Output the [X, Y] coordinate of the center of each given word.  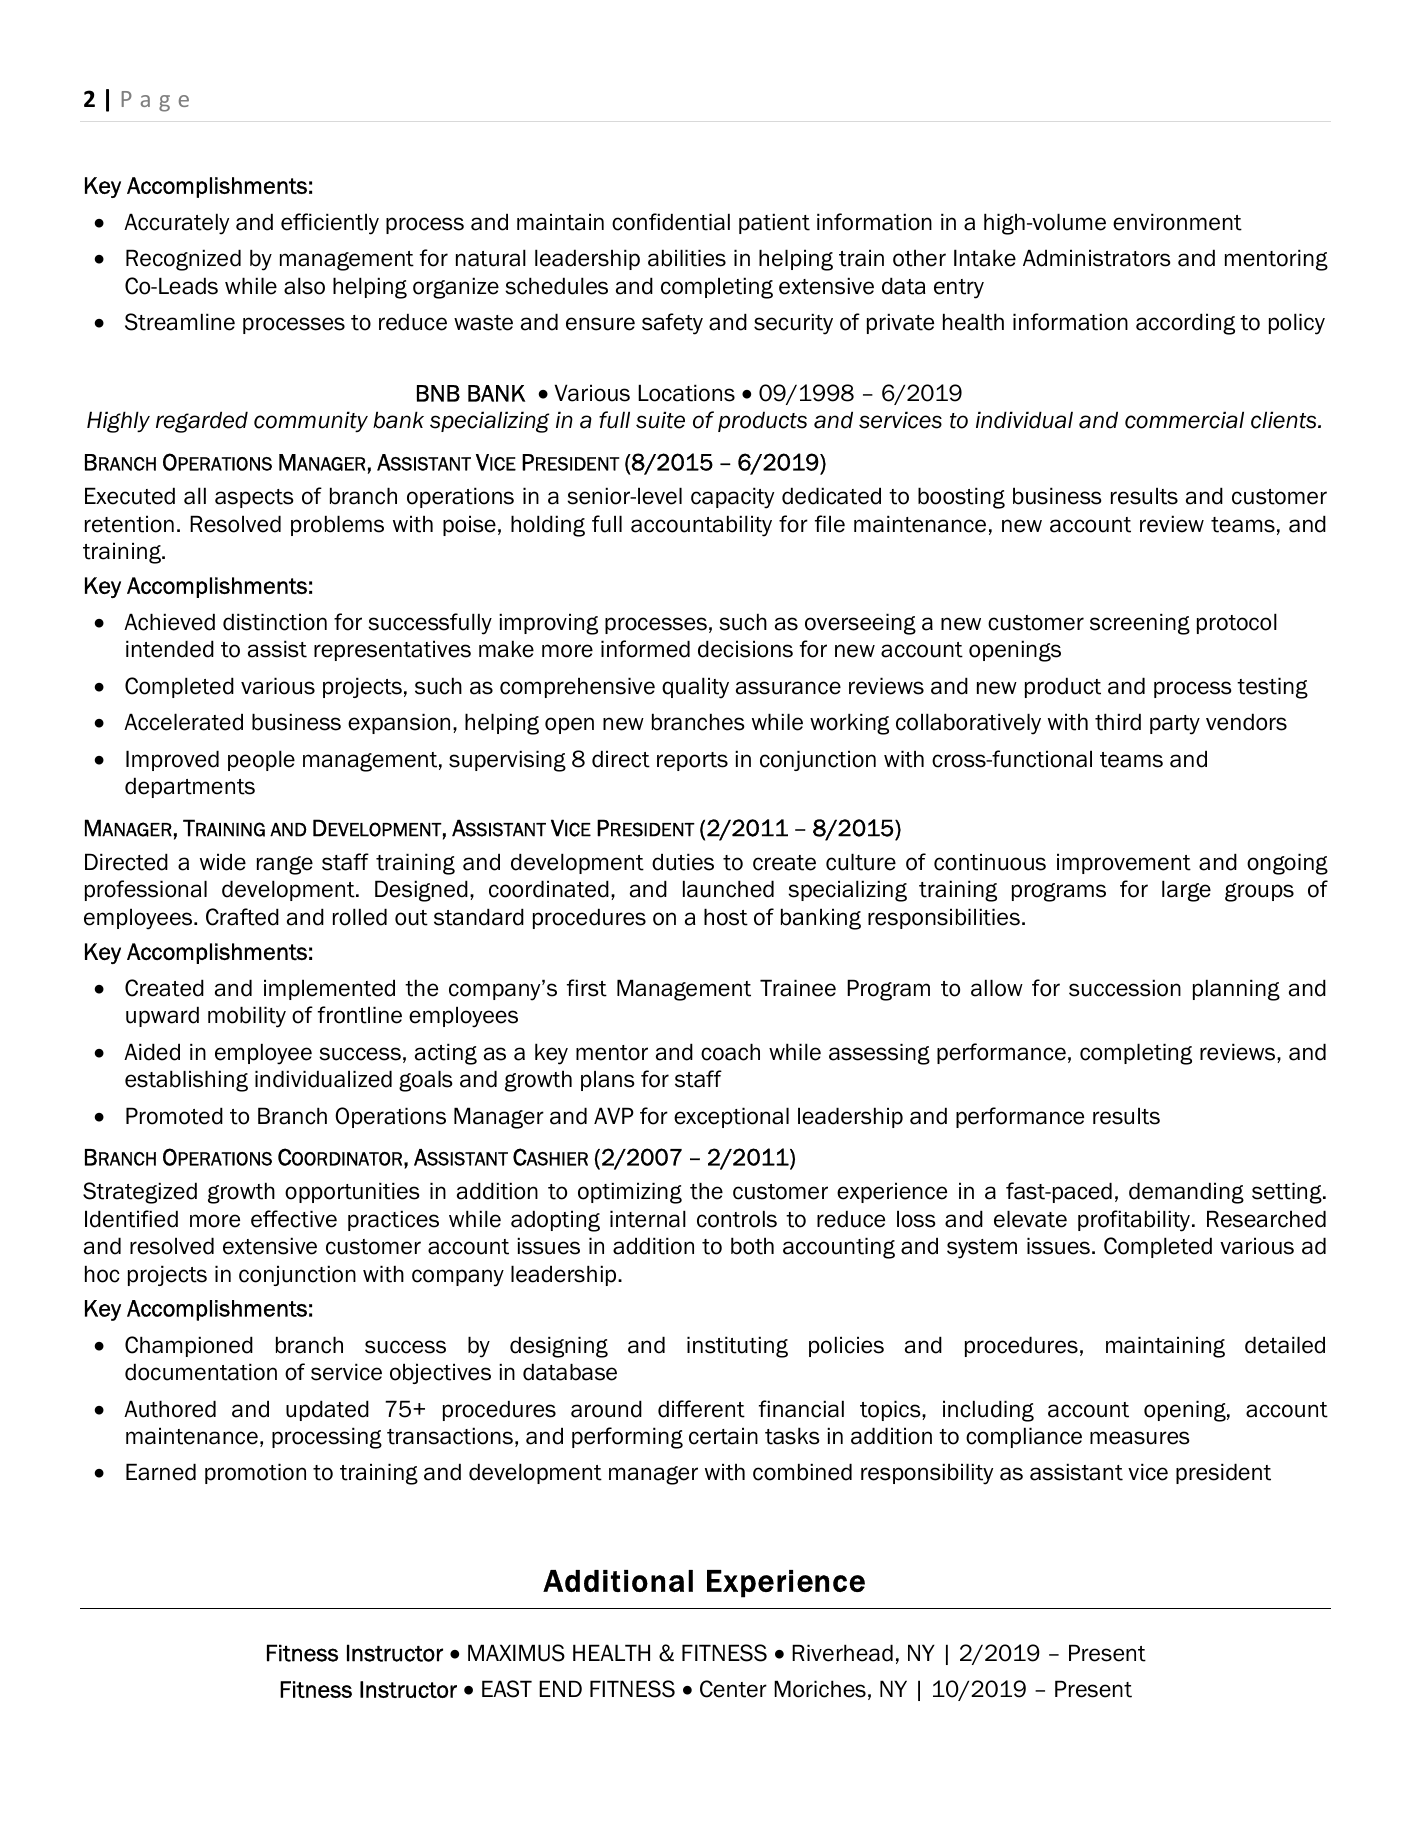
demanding [1186, 1193]
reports [692, 761]
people [261, 760]
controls [737, 1219]
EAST [507, 1689]
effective [294, 1219]
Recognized [183, 260]
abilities [687, 258]
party [1175, 725]
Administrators [1097, 258]
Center [733, 1689]
